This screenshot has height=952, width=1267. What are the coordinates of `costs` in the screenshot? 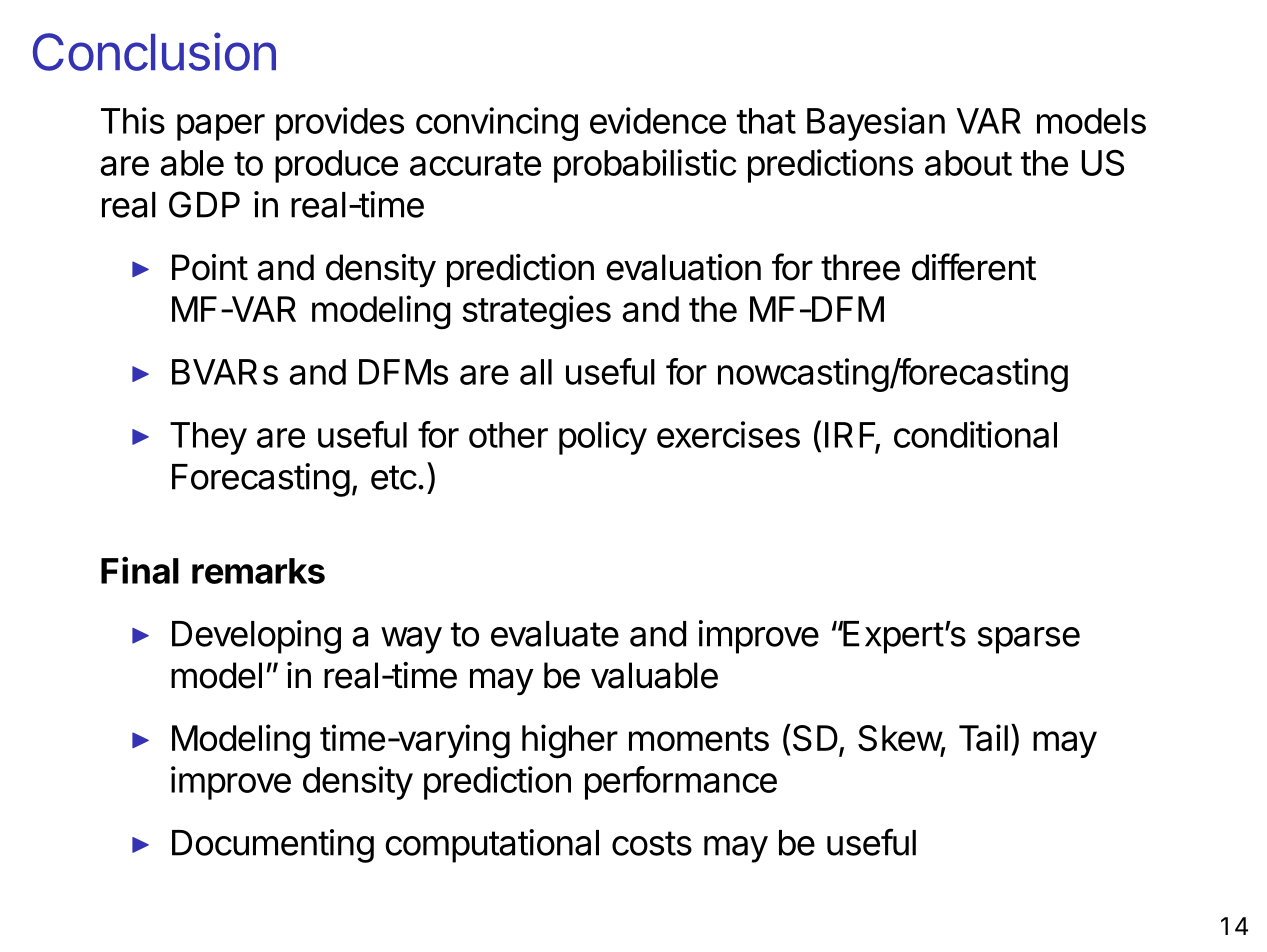 It's located at (652, 843).
